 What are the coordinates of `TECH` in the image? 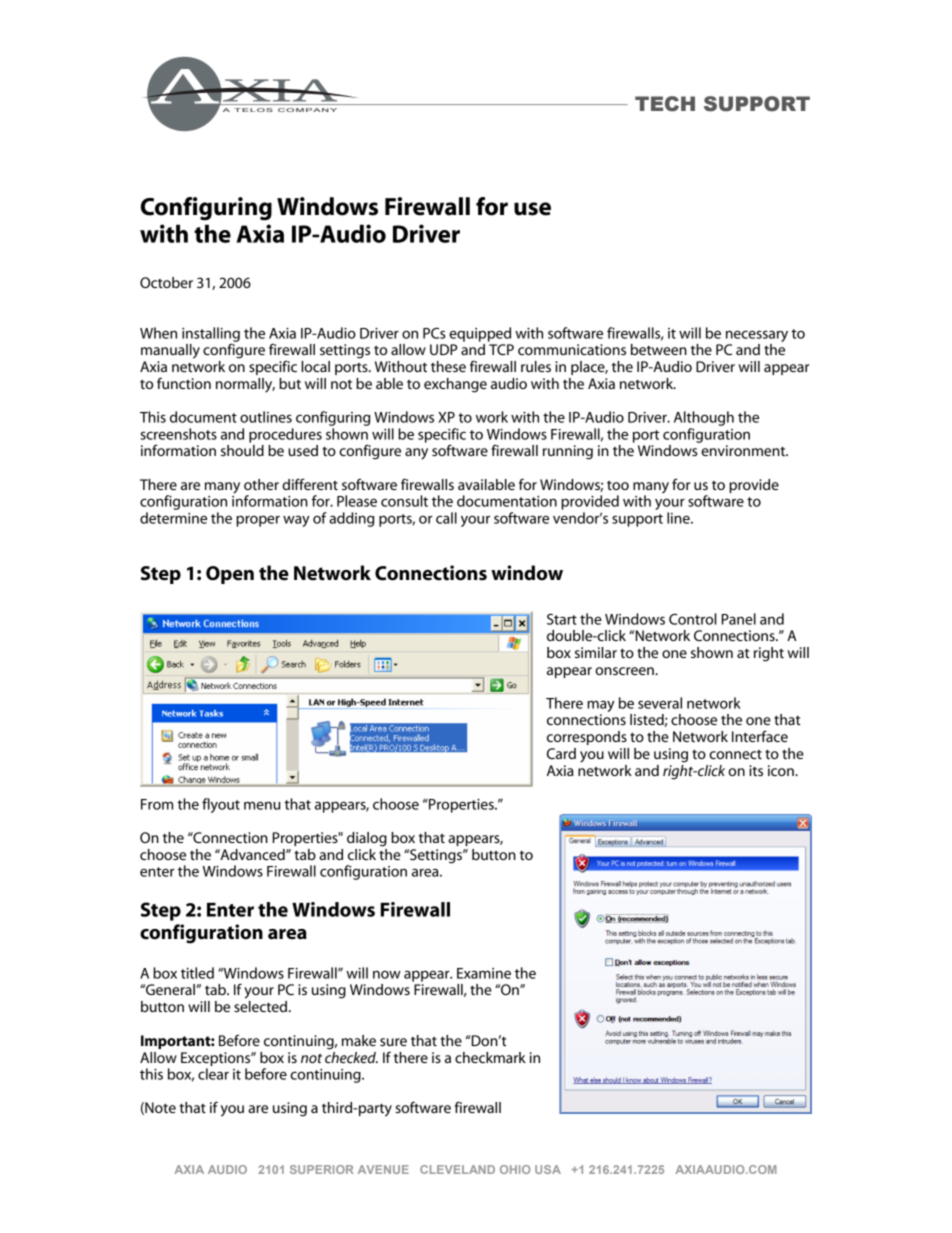 It's located at (665, 104).
